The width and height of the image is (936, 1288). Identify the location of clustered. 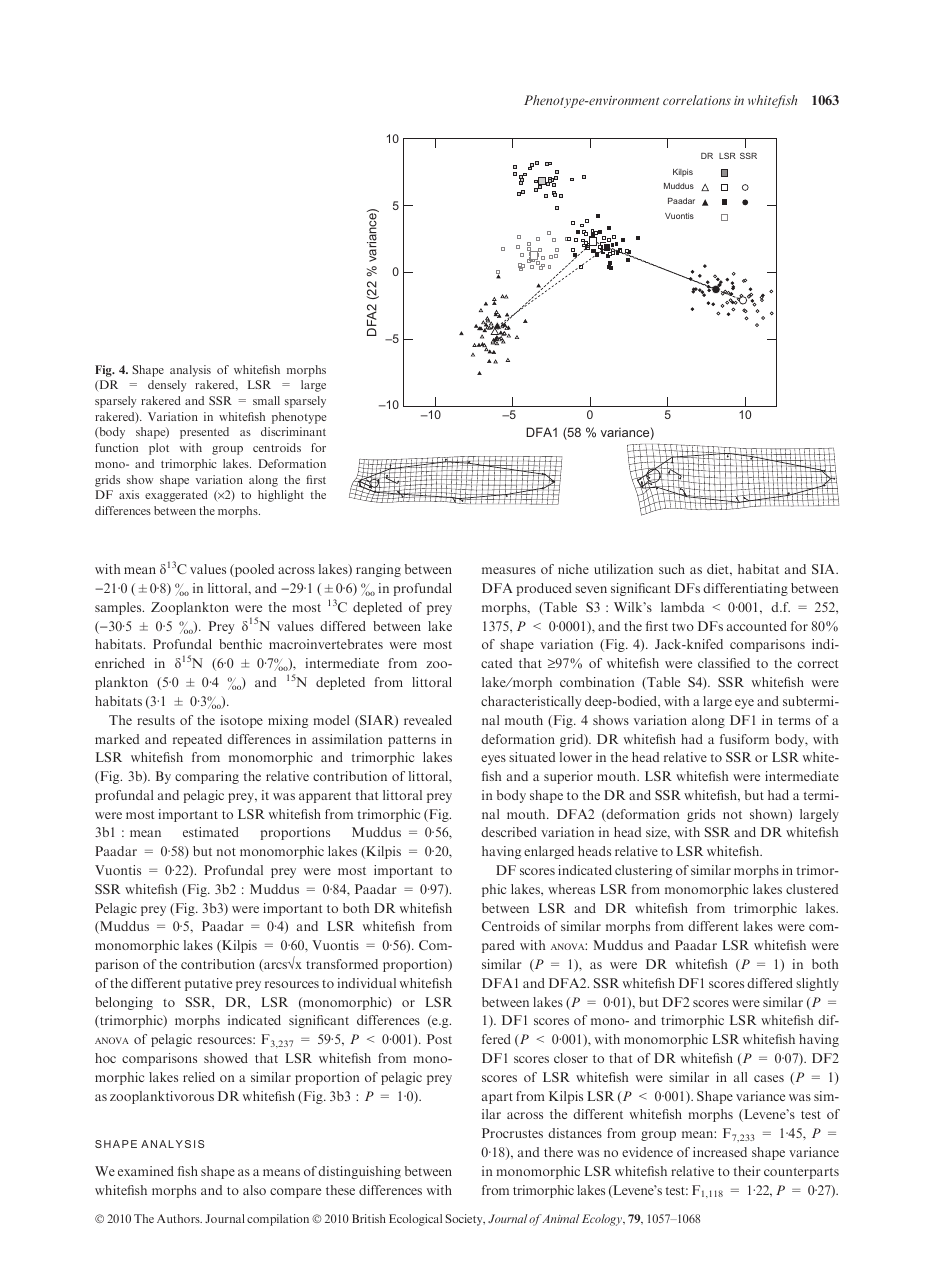
(812, 889).
